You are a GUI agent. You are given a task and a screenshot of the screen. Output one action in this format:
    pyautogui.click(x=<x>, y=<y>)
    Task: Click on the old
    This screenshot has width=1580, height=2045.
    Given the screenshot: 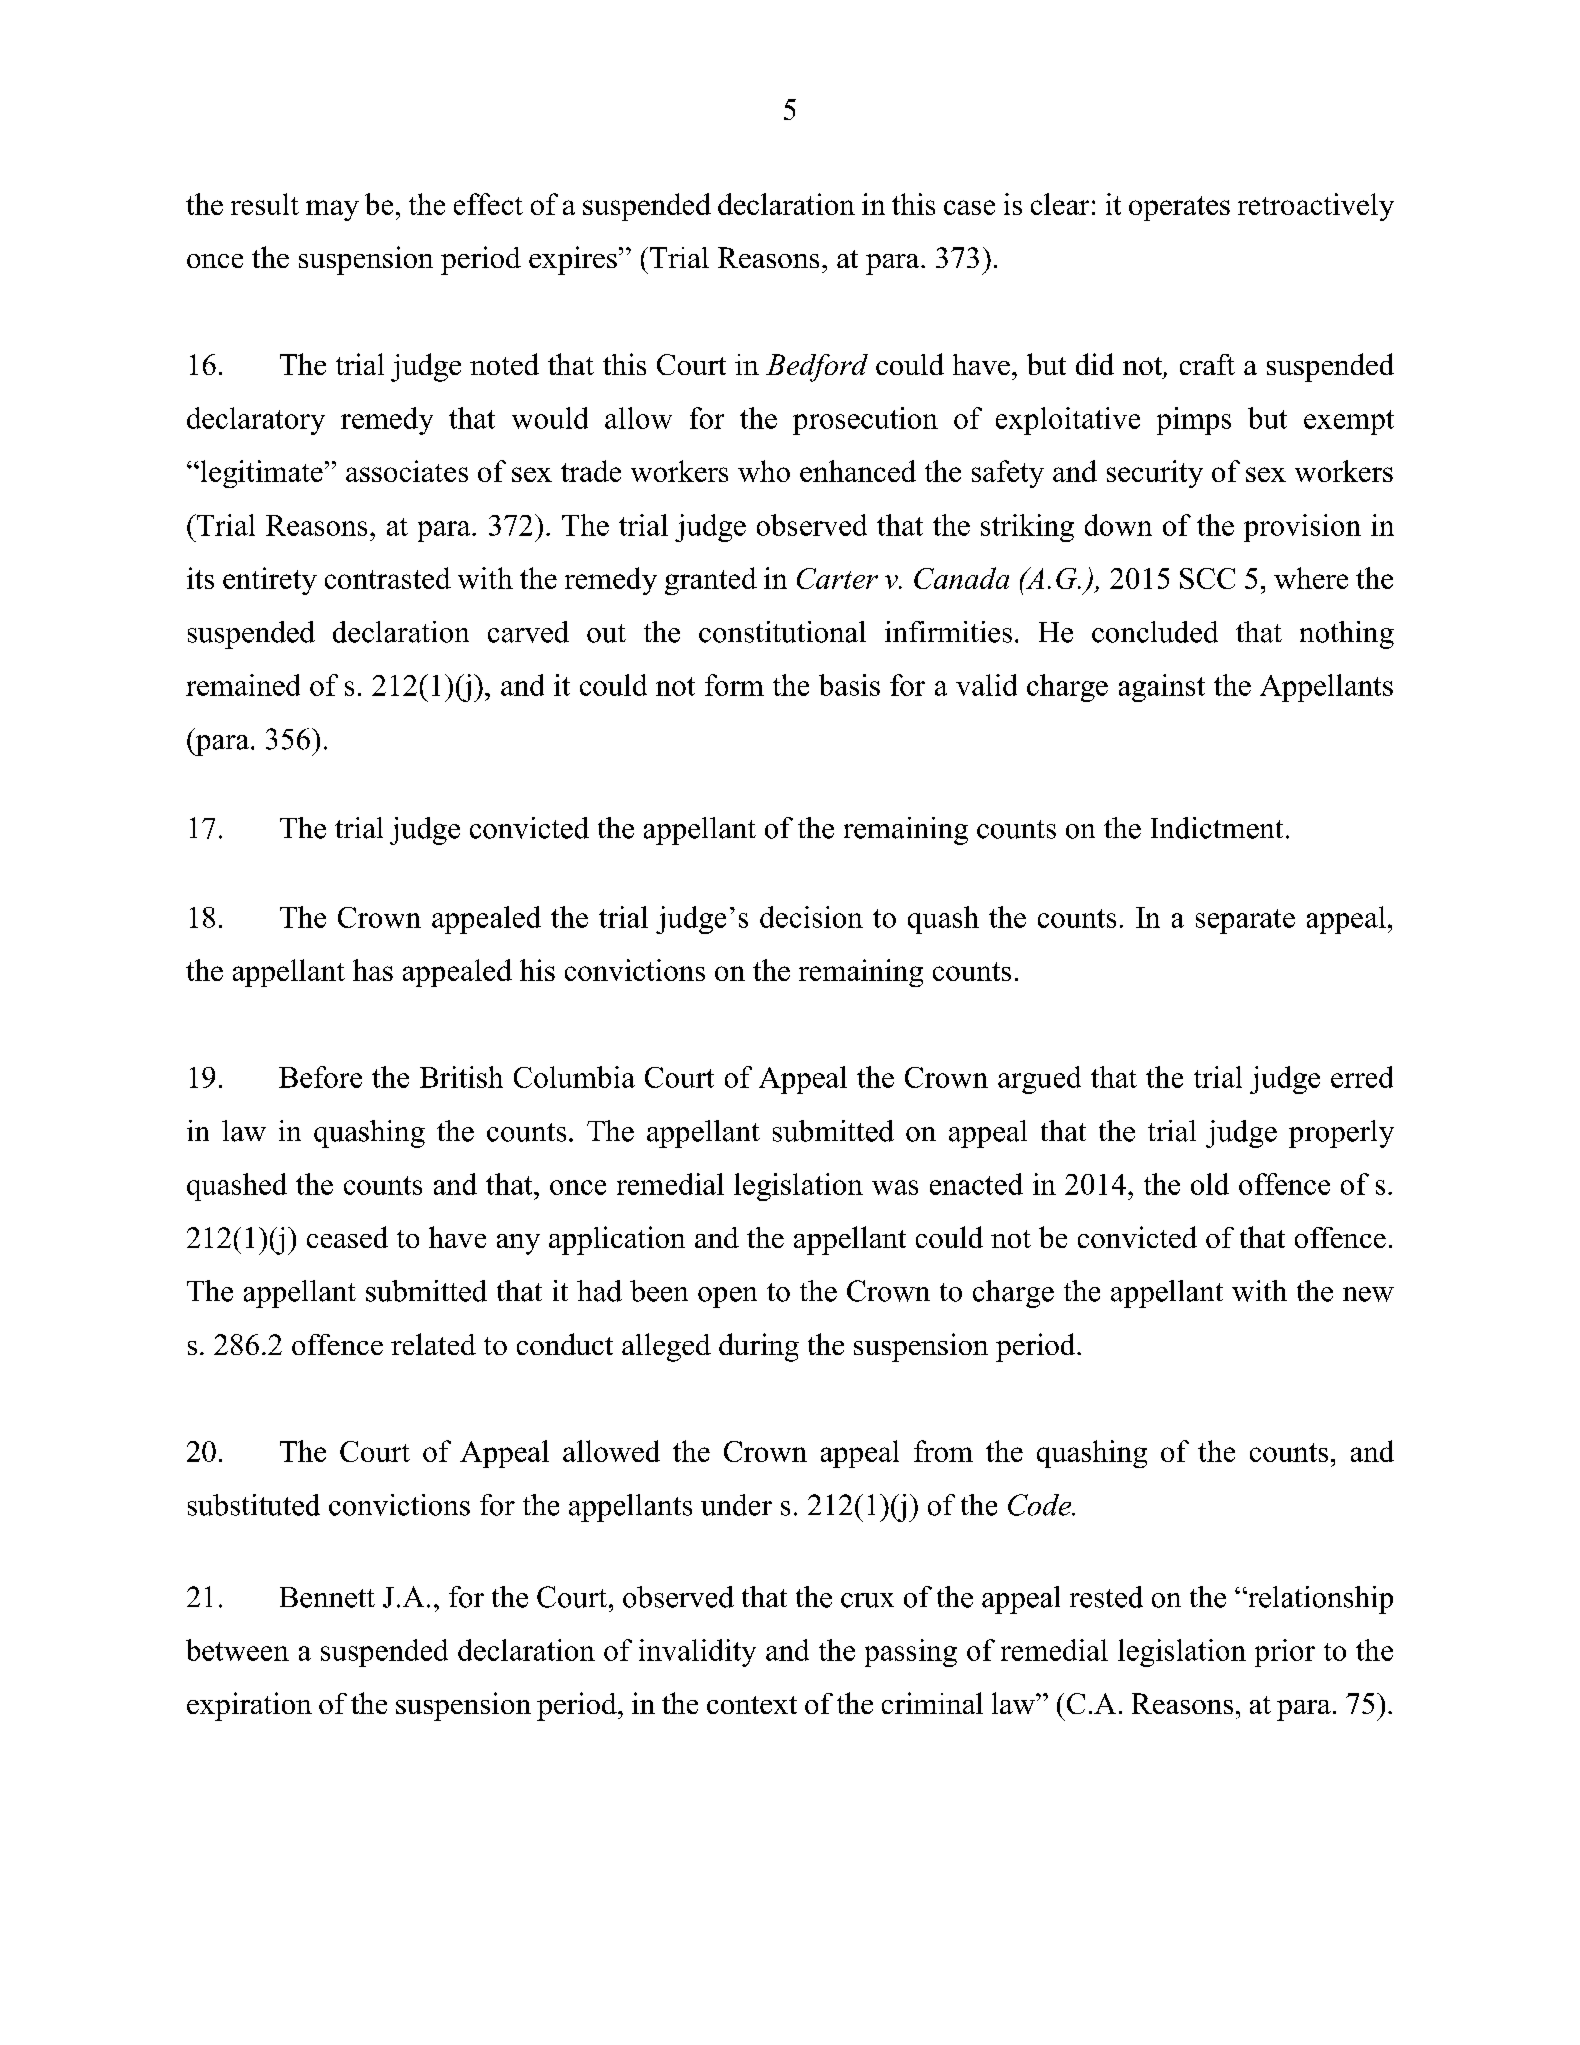 What is the action you would take?
    pyautogui.click(x=1210, y=1184)
